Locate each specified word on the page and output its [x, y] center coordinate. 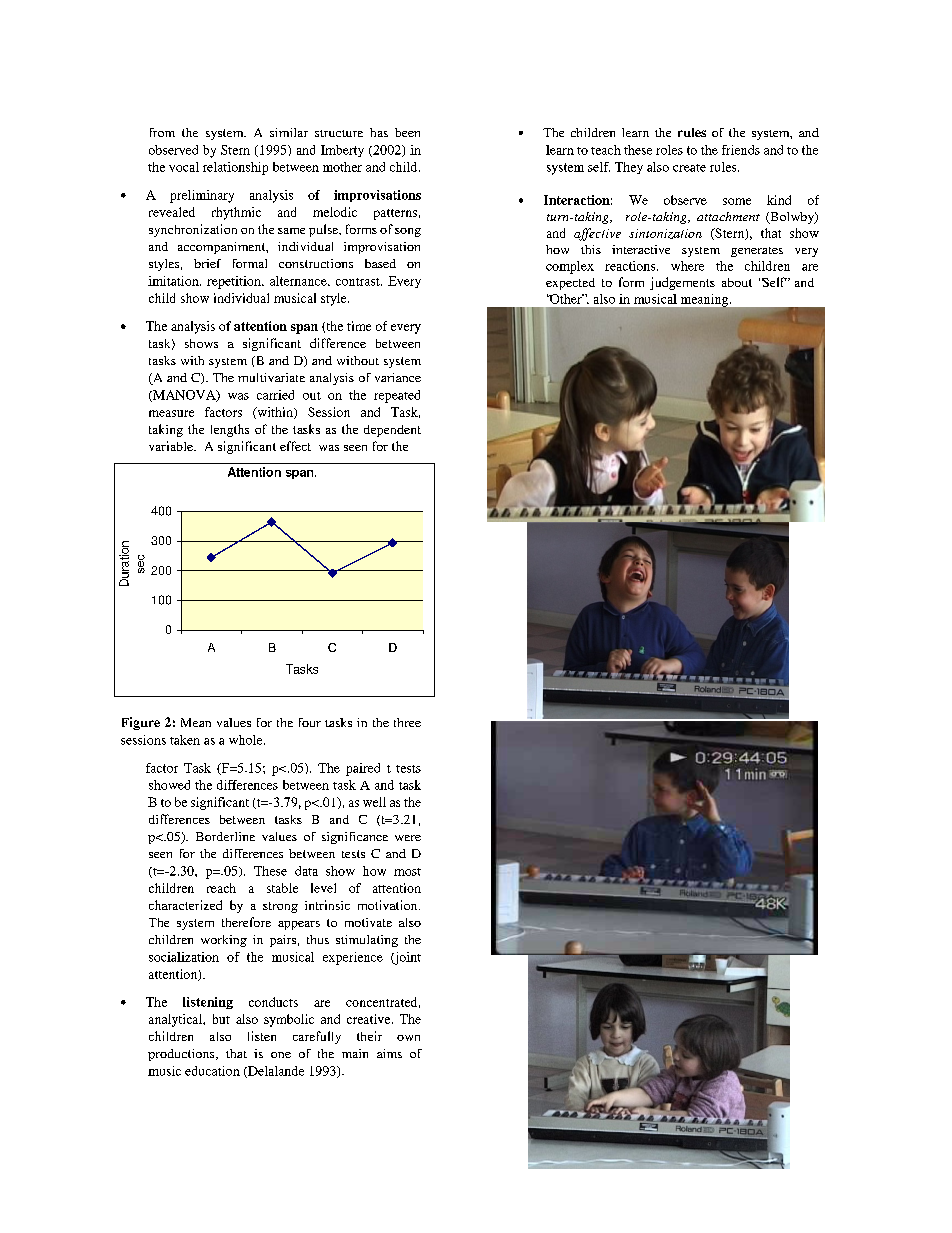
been [407, 132]
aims [389, 1053]
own [408, 1038]
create [689, 168]
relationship [235, 168]
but [221, 1019]
